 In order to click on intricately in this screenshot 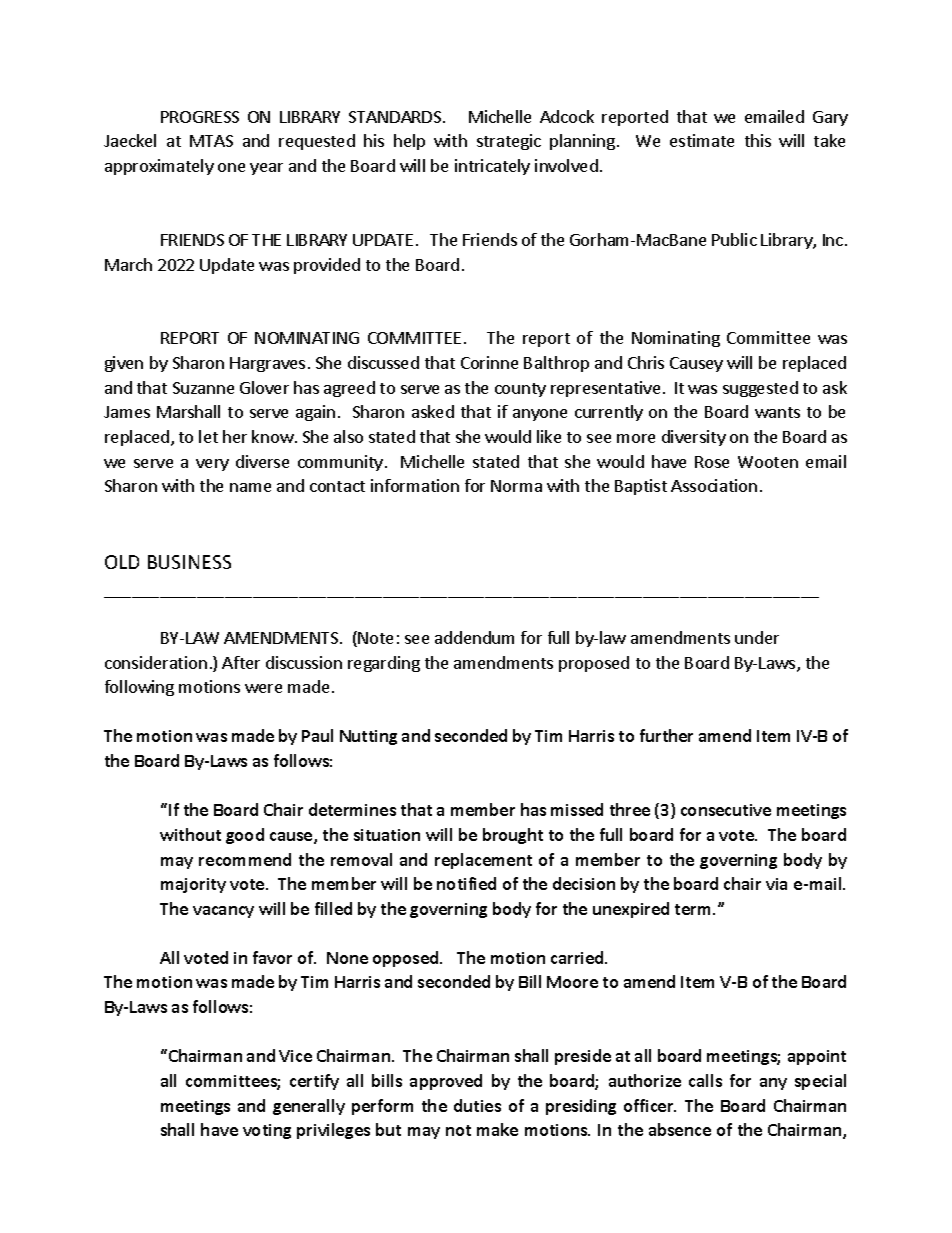, I will do `click(492, 167)`.
